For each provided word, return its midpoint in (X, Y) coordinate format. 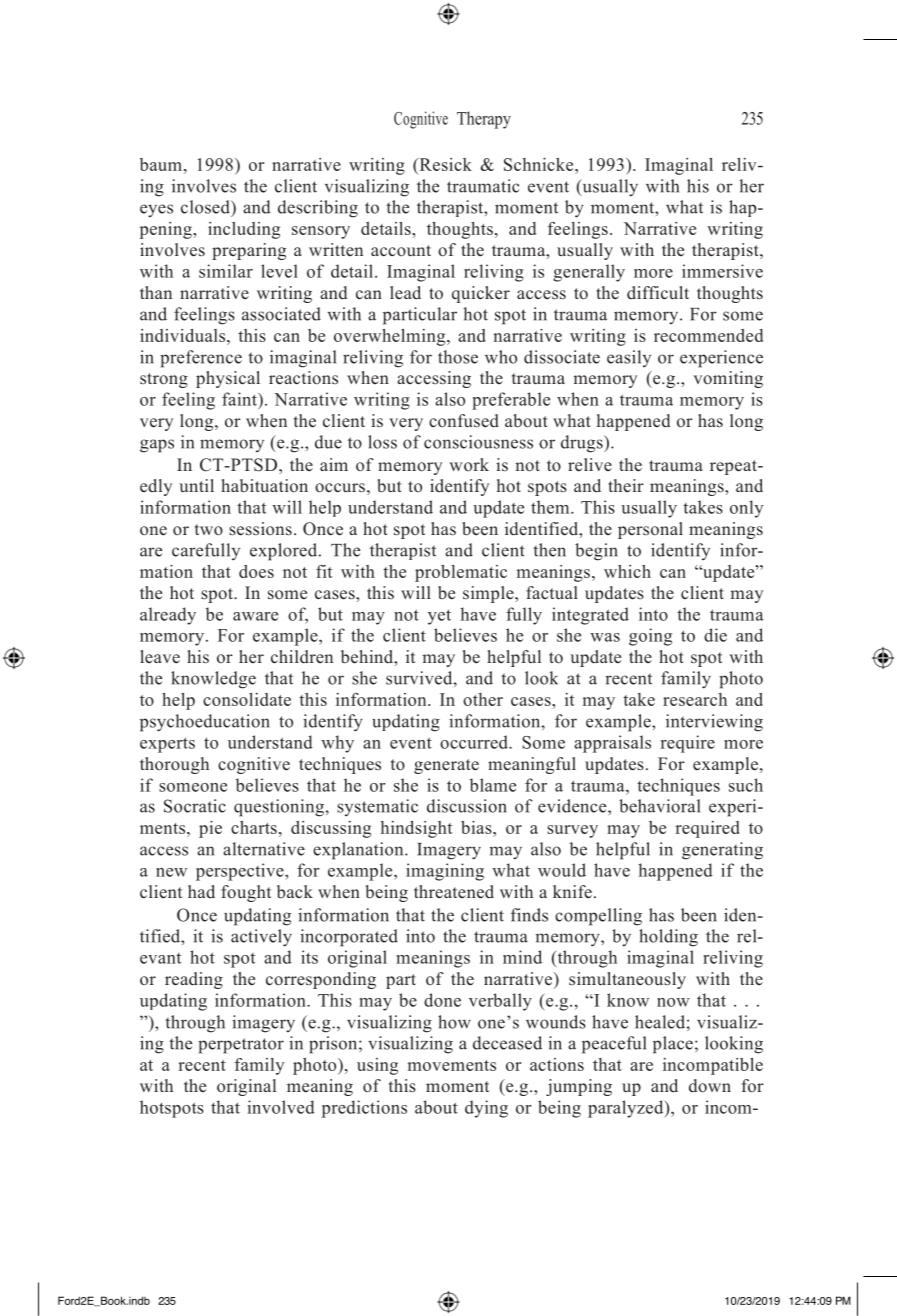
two (209, 529)
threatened (454, 892)
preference (201, 359)
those (458, 357)
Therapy (484, 120)
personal (650, 530)
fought (246, 893)
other (483, 699)
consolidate (247, 699)
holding (668, 938)
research (695, 699)
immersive (722, 271)
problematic (461, 573)
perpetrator (241, 1046)
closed (206, 207)
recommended (708, 335)
